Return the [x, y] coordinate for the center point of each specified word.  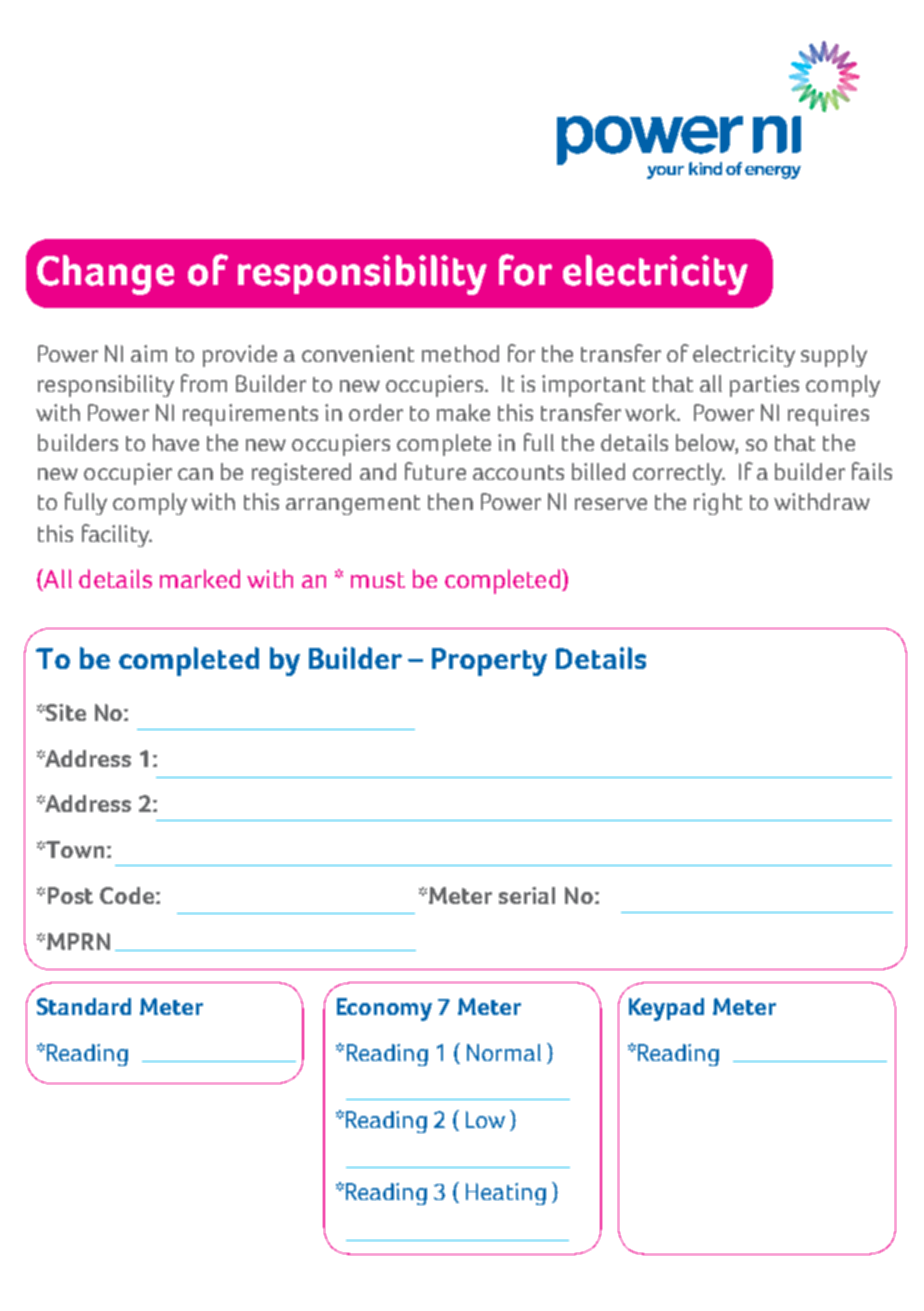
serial [527, 895]
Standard [84, 1006]
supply [834, 356]
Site [66, 712]
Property [489, 662]
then [450, 501]
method [460, 353]
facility [117, 535]
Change [105, 275]
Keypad [666, 1009]
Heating [506, 1194]
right [718, 504]
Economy [384, 1009]
